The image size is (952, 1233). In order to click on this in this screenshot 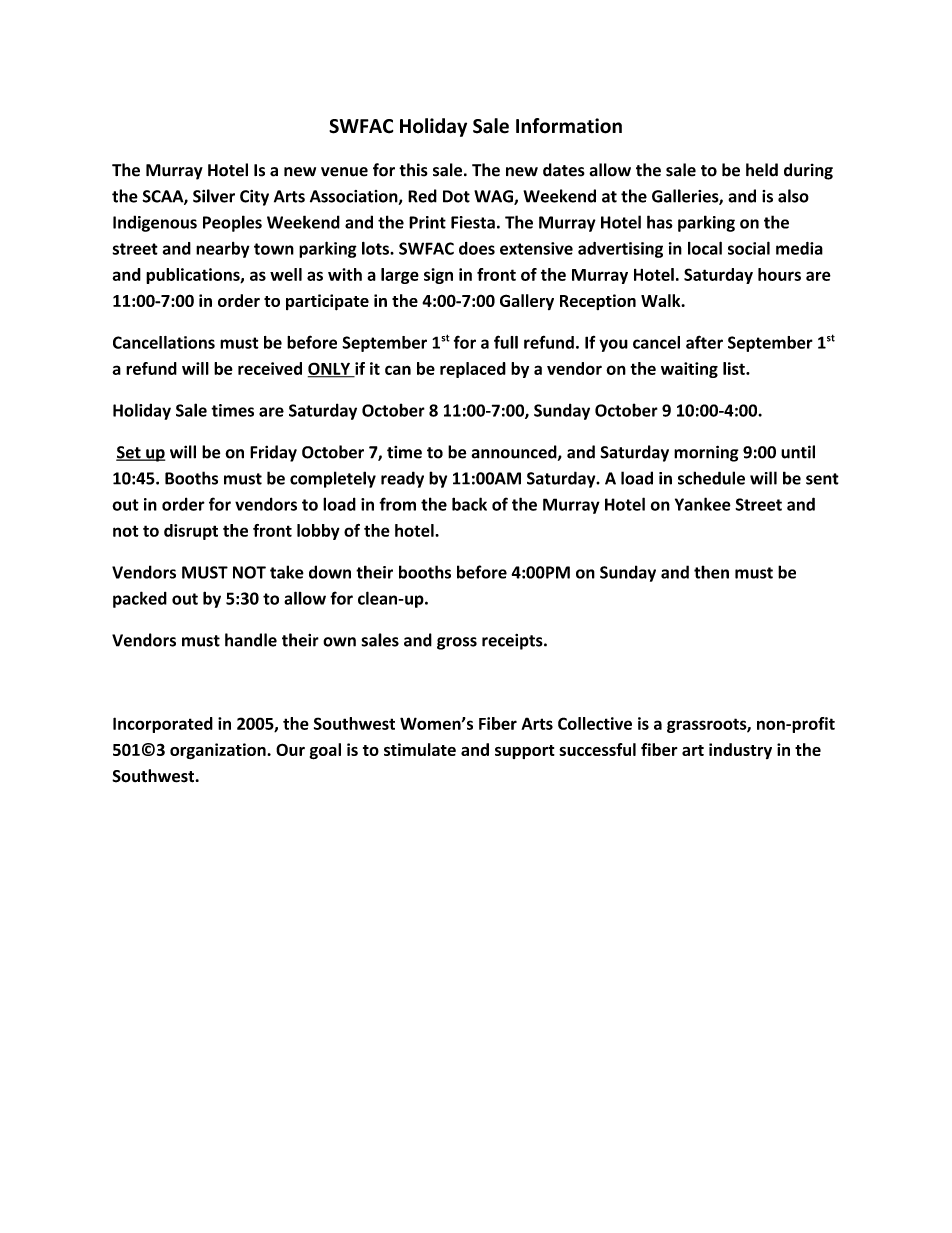, I will do `click(413, 170)`.
